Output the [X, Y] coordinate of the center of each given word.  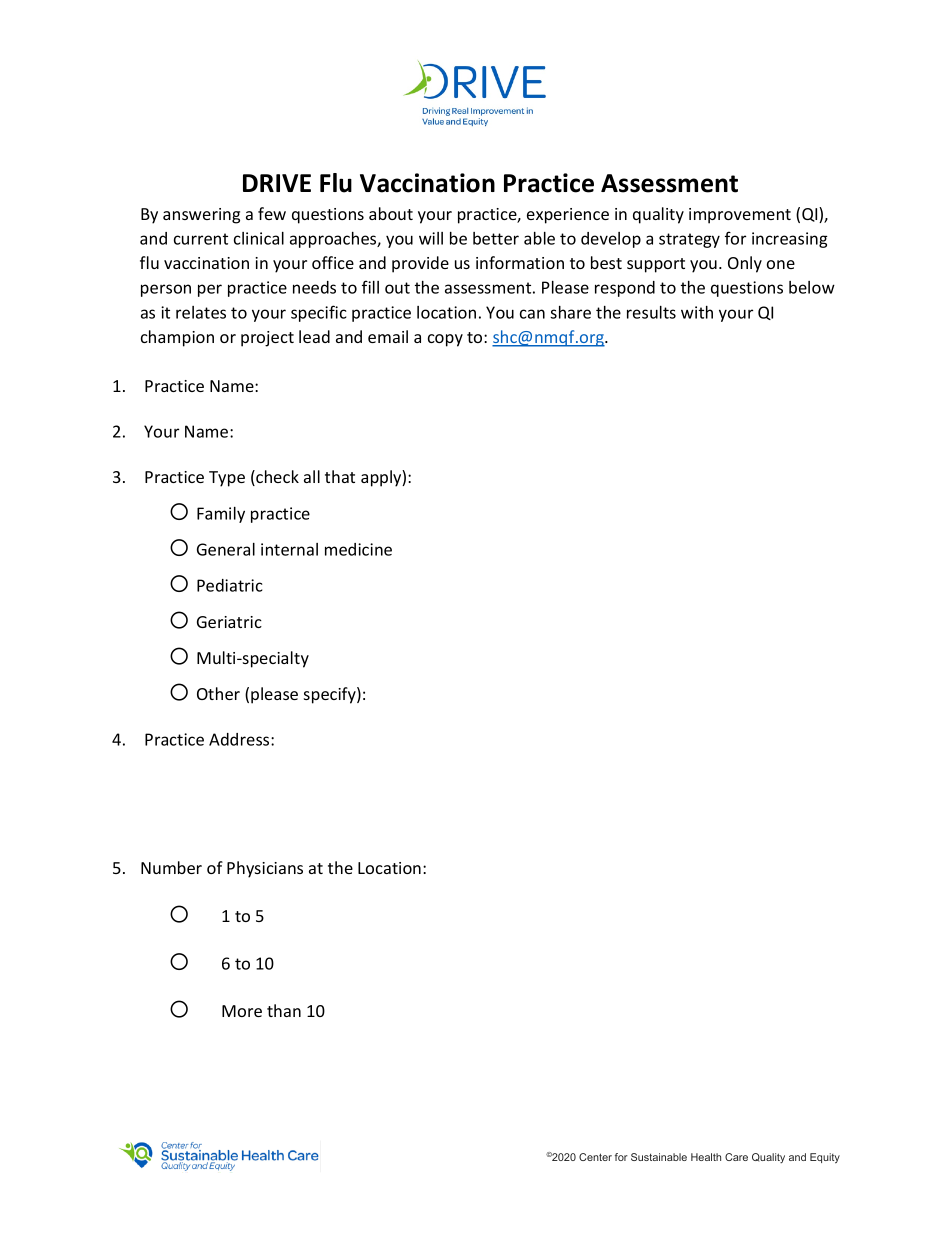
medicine [358, 549]
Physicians [265, 869]
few [272, 213]
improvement [740, 216]
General [226, 549]
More [242, 1011]
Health [706, 1157]
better [496, 238]
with [697, 312]
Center [595, 1157]
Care [736, 1157]
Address [240, 739]
